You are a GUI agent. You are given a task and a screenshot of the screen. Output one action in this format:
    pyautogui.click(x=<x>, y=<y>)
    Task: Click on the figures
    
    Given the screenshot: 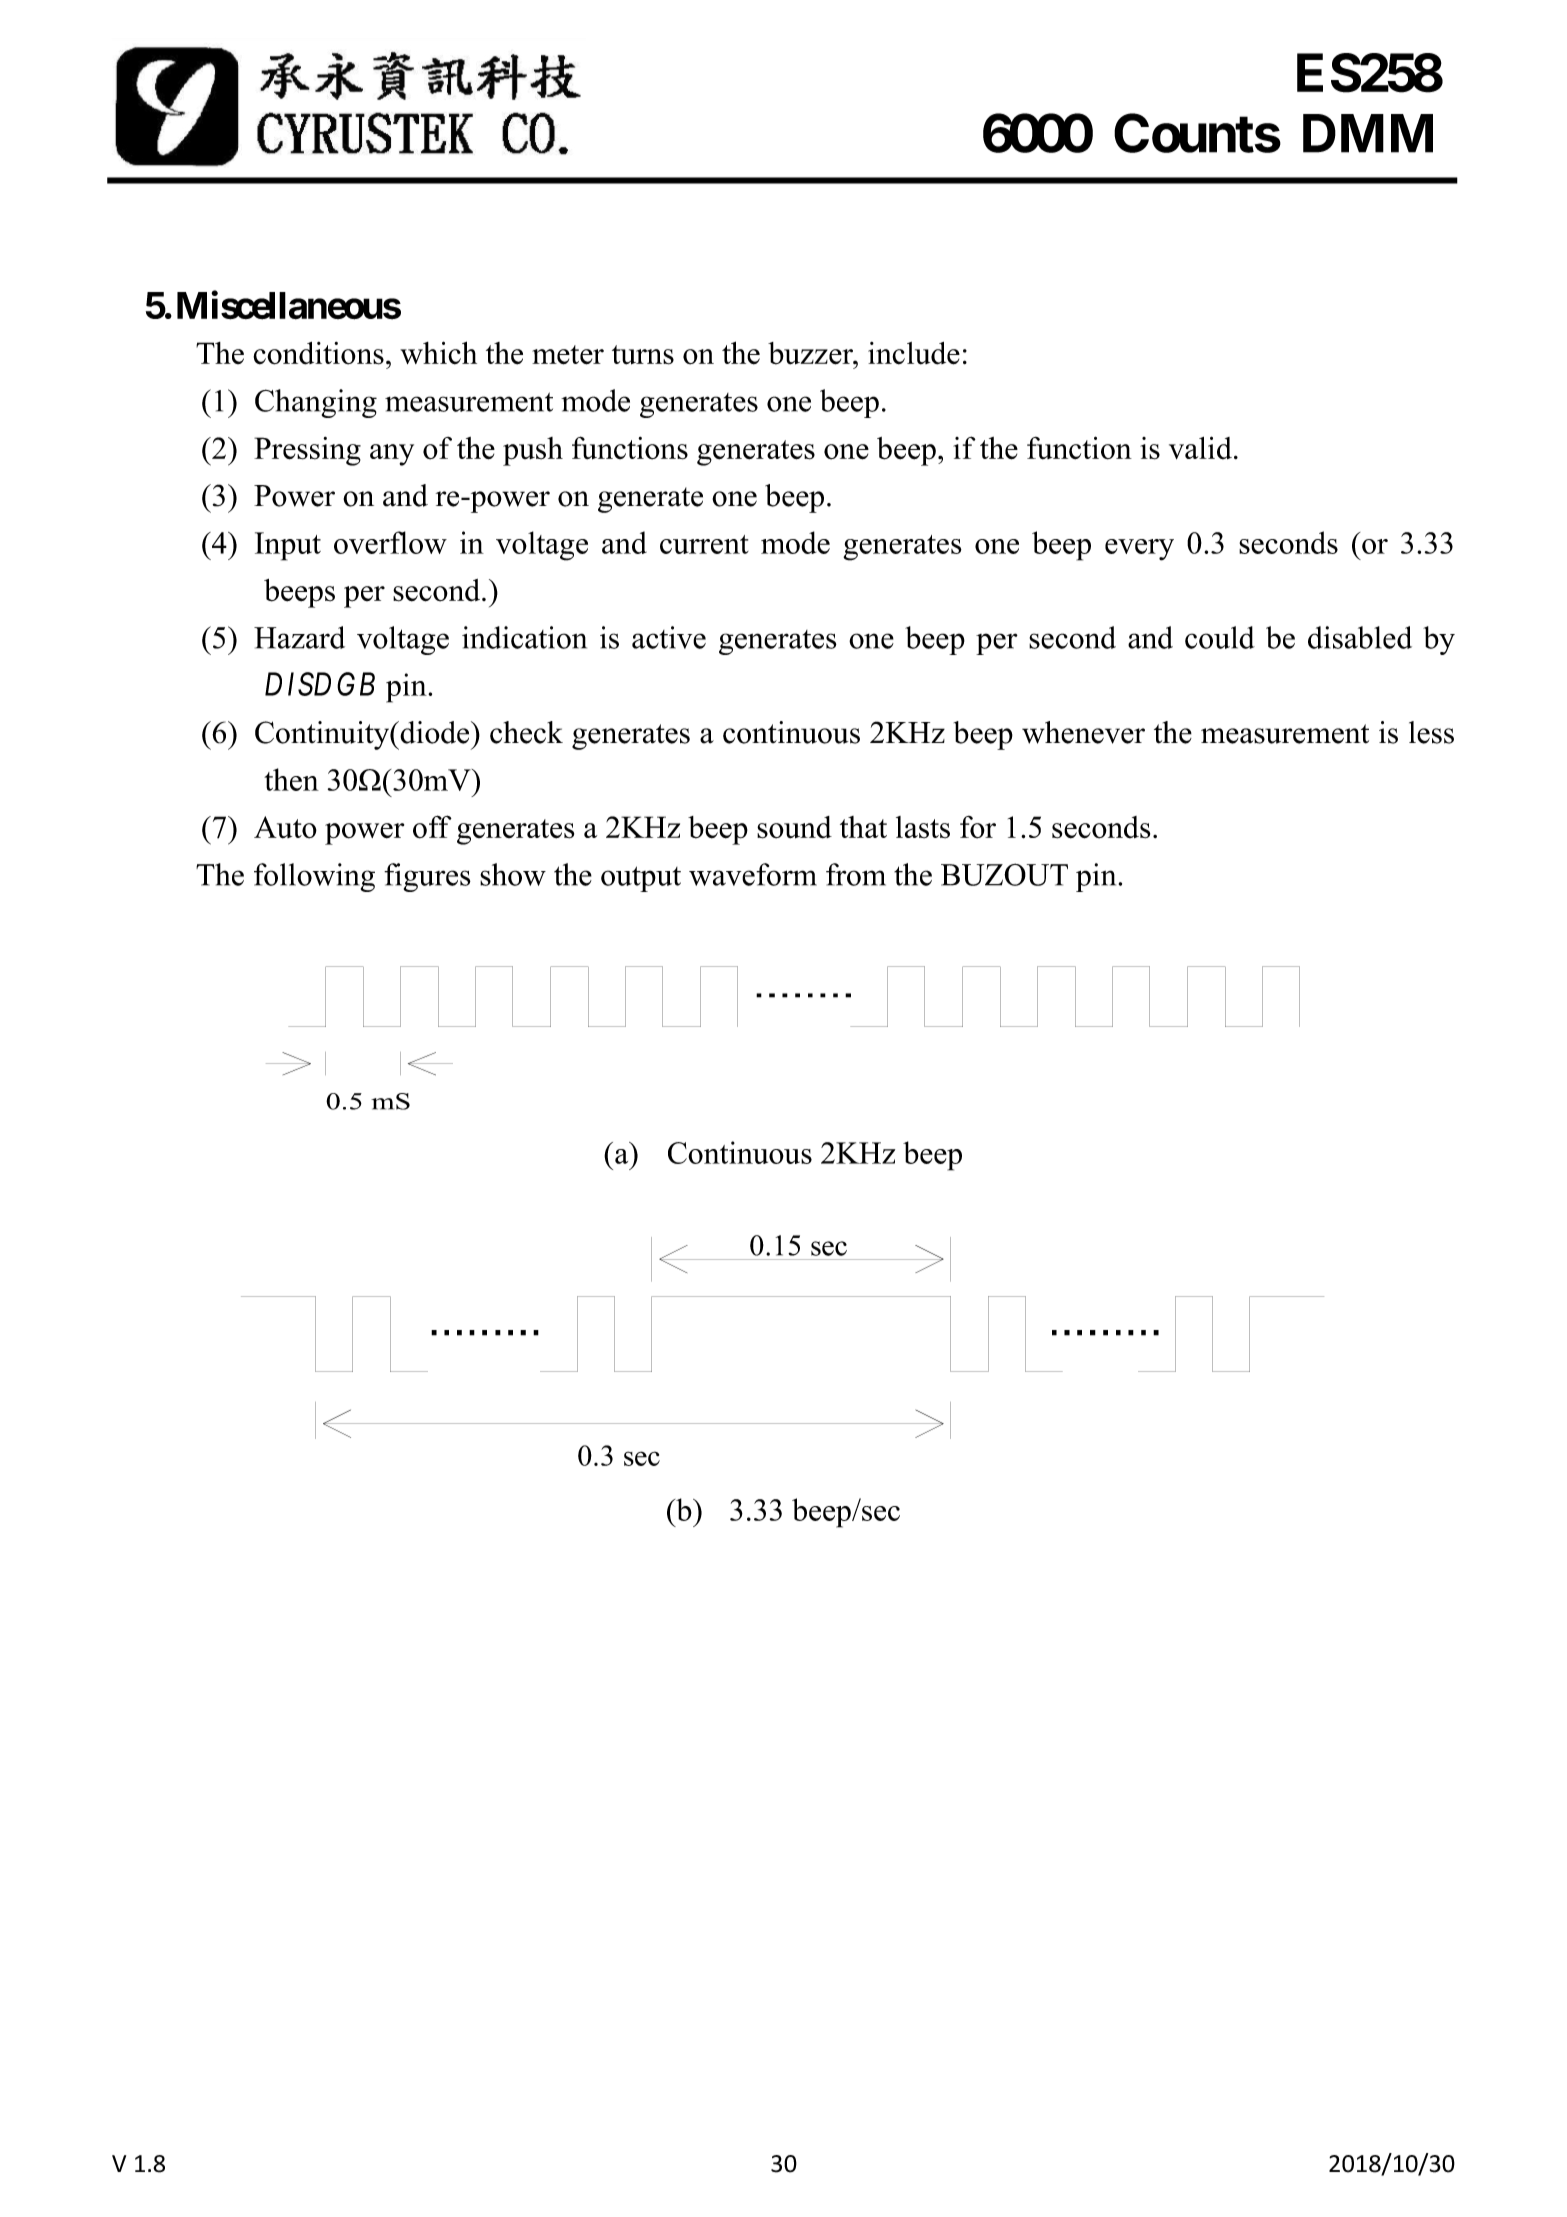 What is the action you would take?
    pyautogui.click(x=427, y=877)
